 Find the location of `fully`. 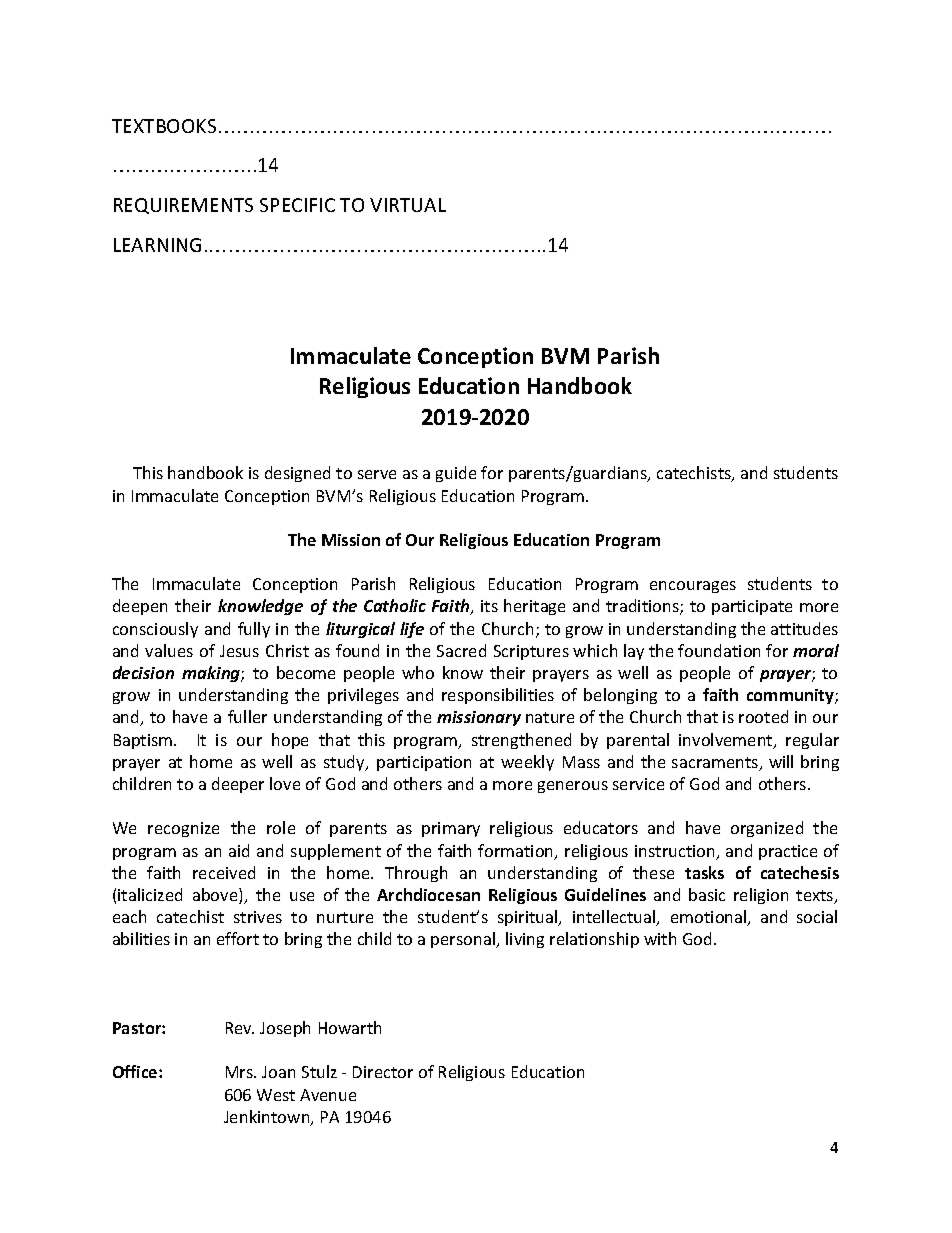

fully is located at coordinates (254, 630).
